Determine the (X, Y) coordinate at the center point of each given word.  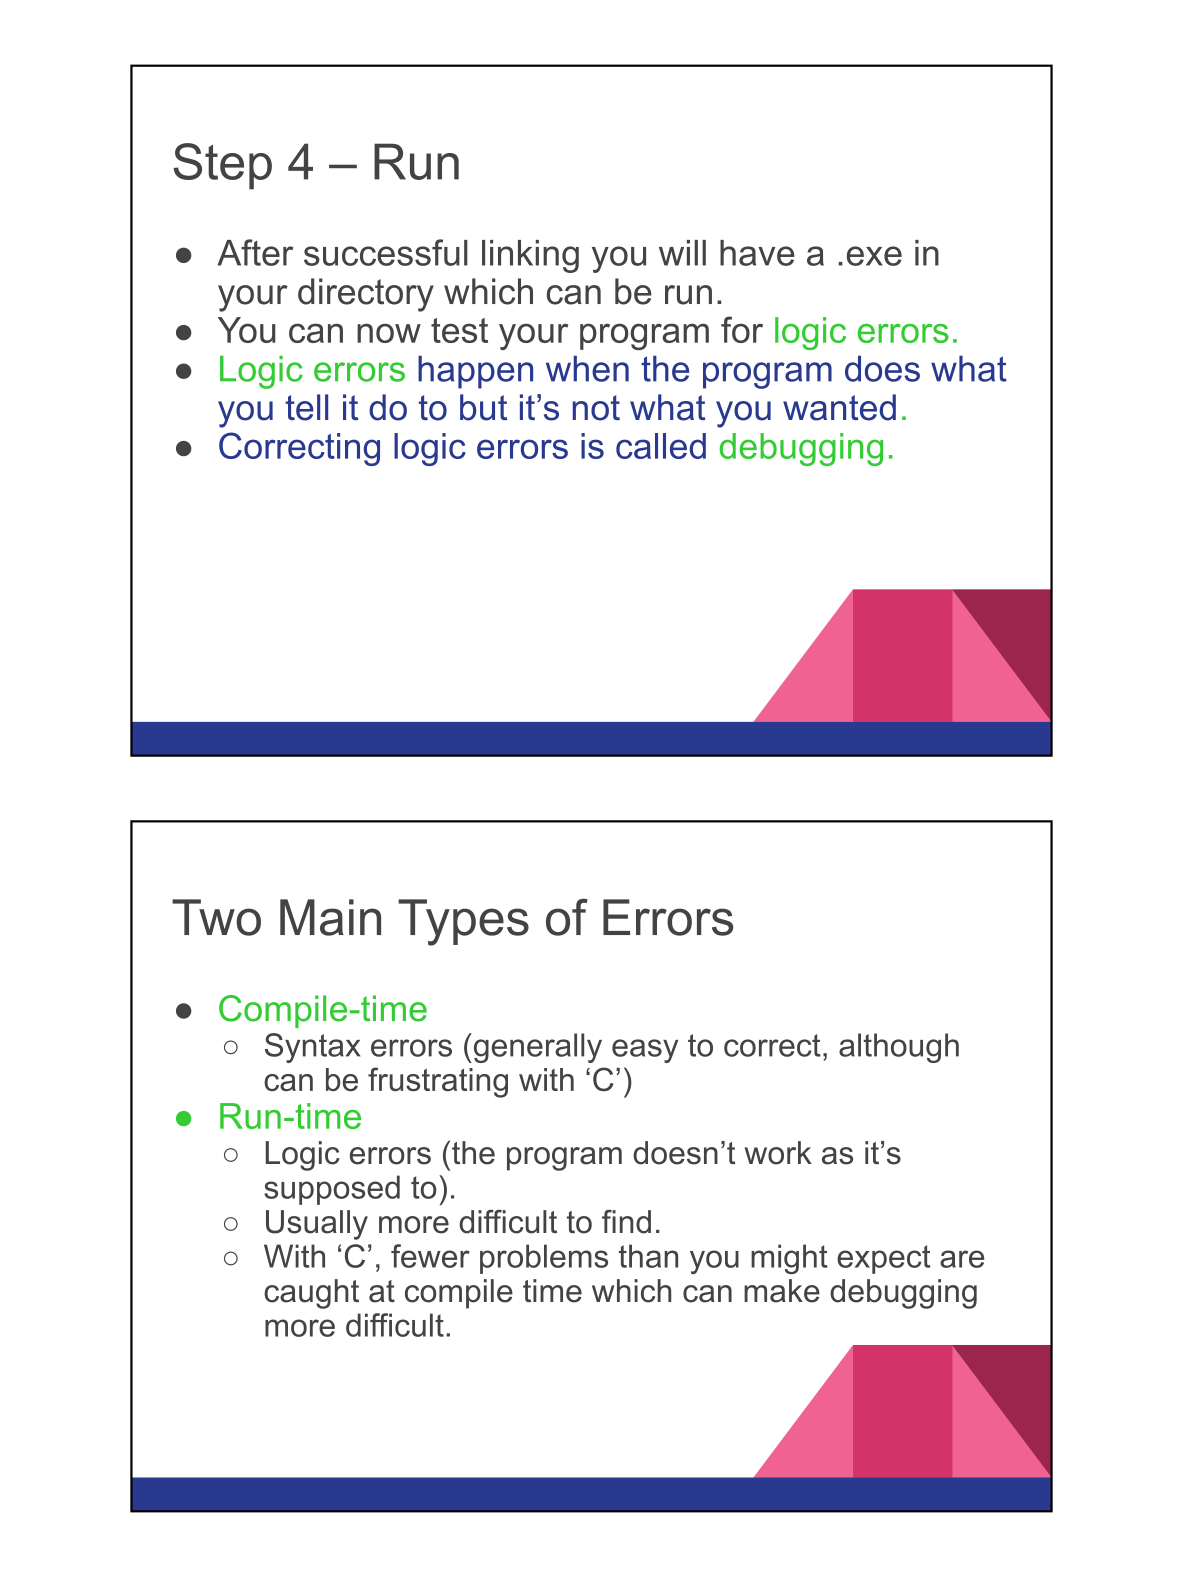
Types (463, 922)
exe (874, 256)
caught (311, 1294)
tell (306, 407)
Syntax (312, 1048)
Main (330, 917)
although (899, 1048)
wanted (839, 407)
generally (536, 1048)
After (255, 252)
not (596, 408)
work (778, 1153)
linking (530, 256)
